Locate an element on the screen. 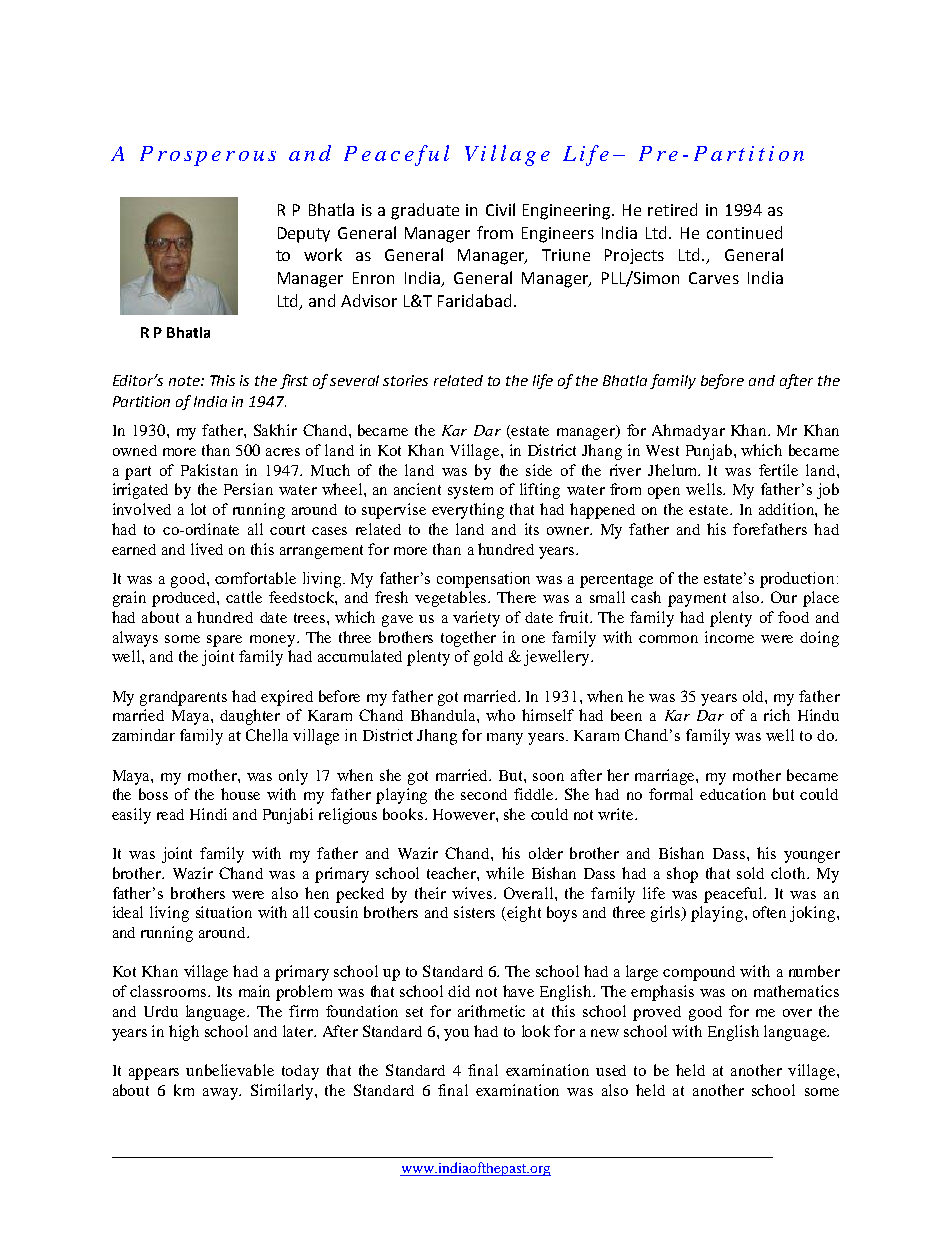  fertile is located at coordinates (778, 470).
